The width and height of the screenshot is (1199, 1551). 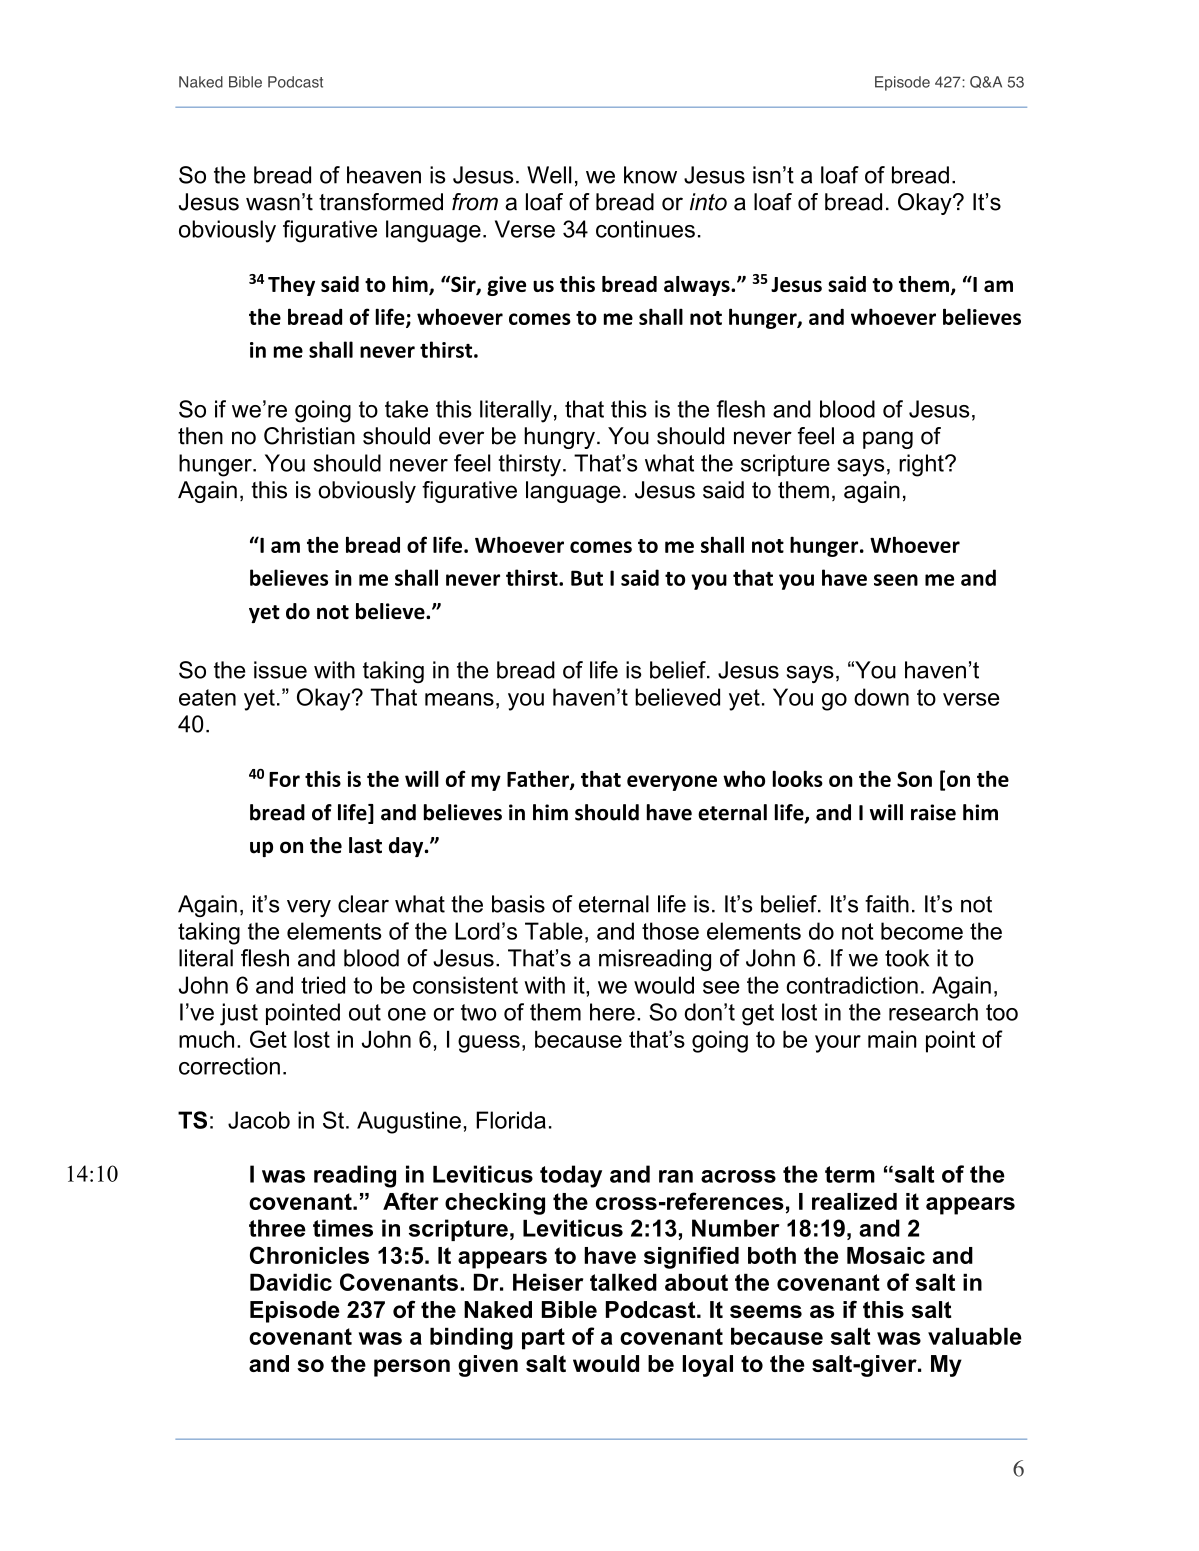 I want to click on Well, so click(x=549, y=175).
